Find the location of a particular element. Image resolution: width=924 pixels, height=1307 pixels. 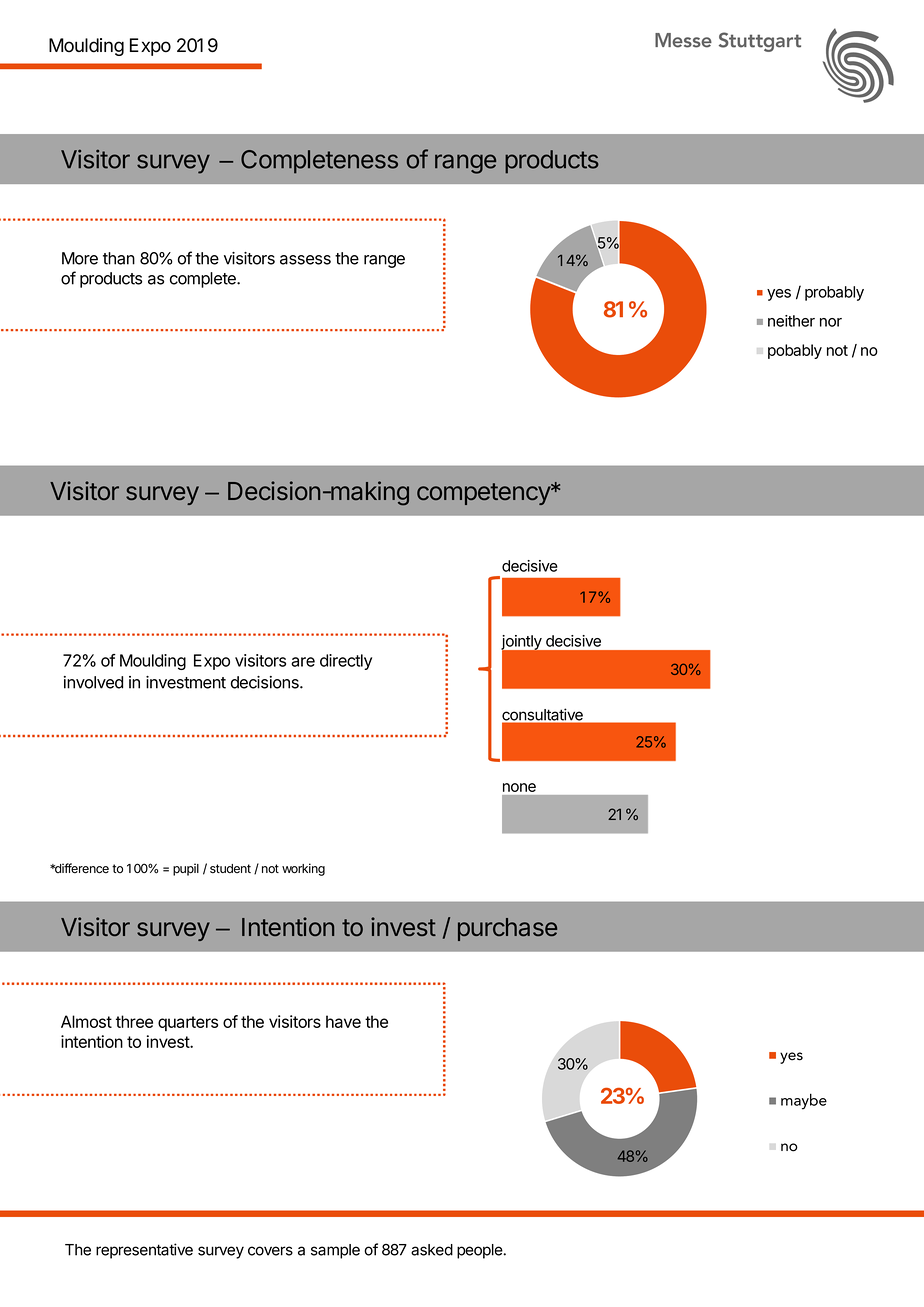

neither is located at coordinates (791, 321).
